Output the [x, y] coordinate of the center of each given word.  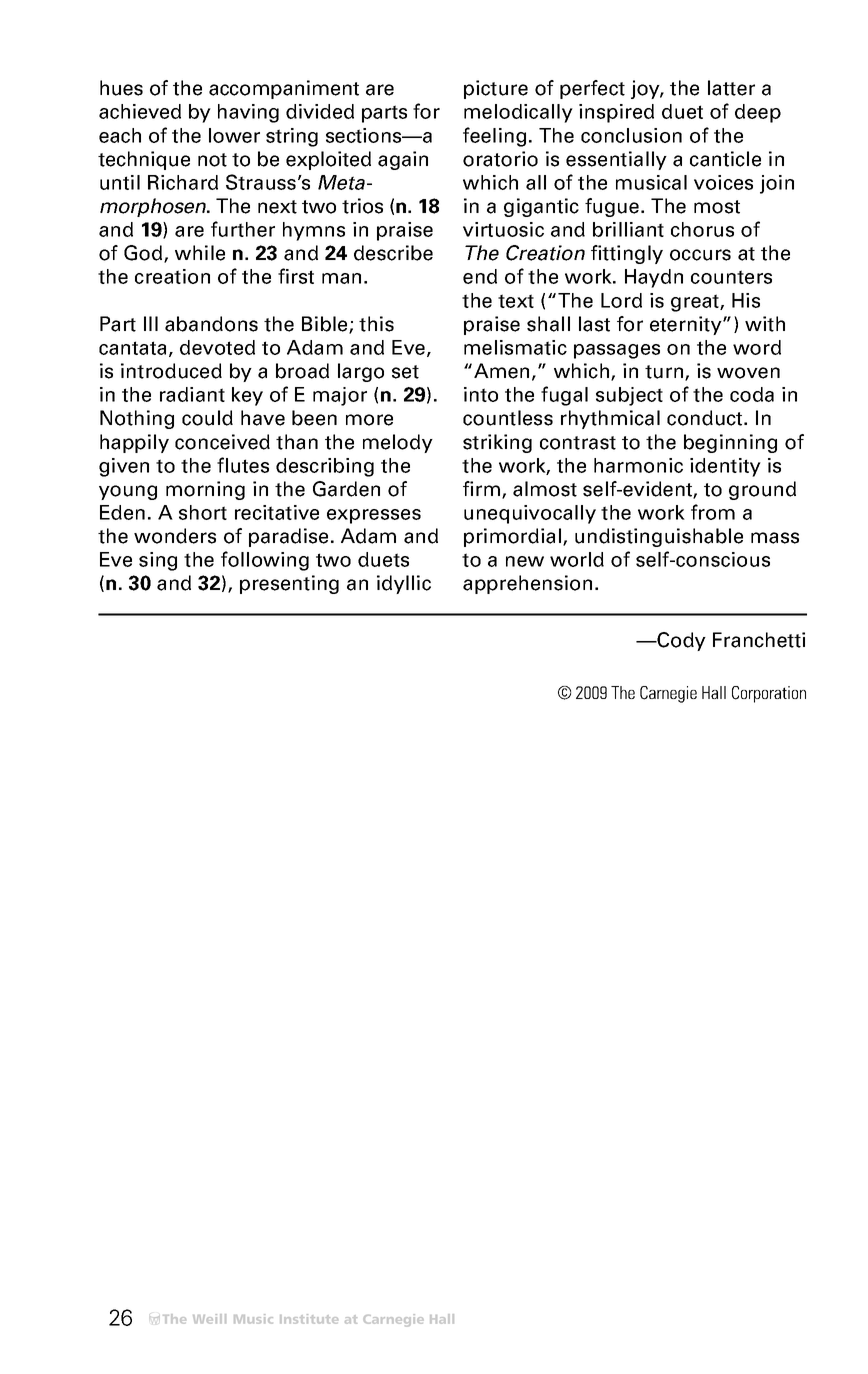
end [480, 276]
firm [483, 490]
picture [496, 89]
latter [731, 88]
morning [205, 490]
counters [731, 277]
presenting [289, 584]
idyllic [404, 584]
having [248, 113]
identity [725, 467]
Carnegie [668, 694]
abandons [211, 324]
